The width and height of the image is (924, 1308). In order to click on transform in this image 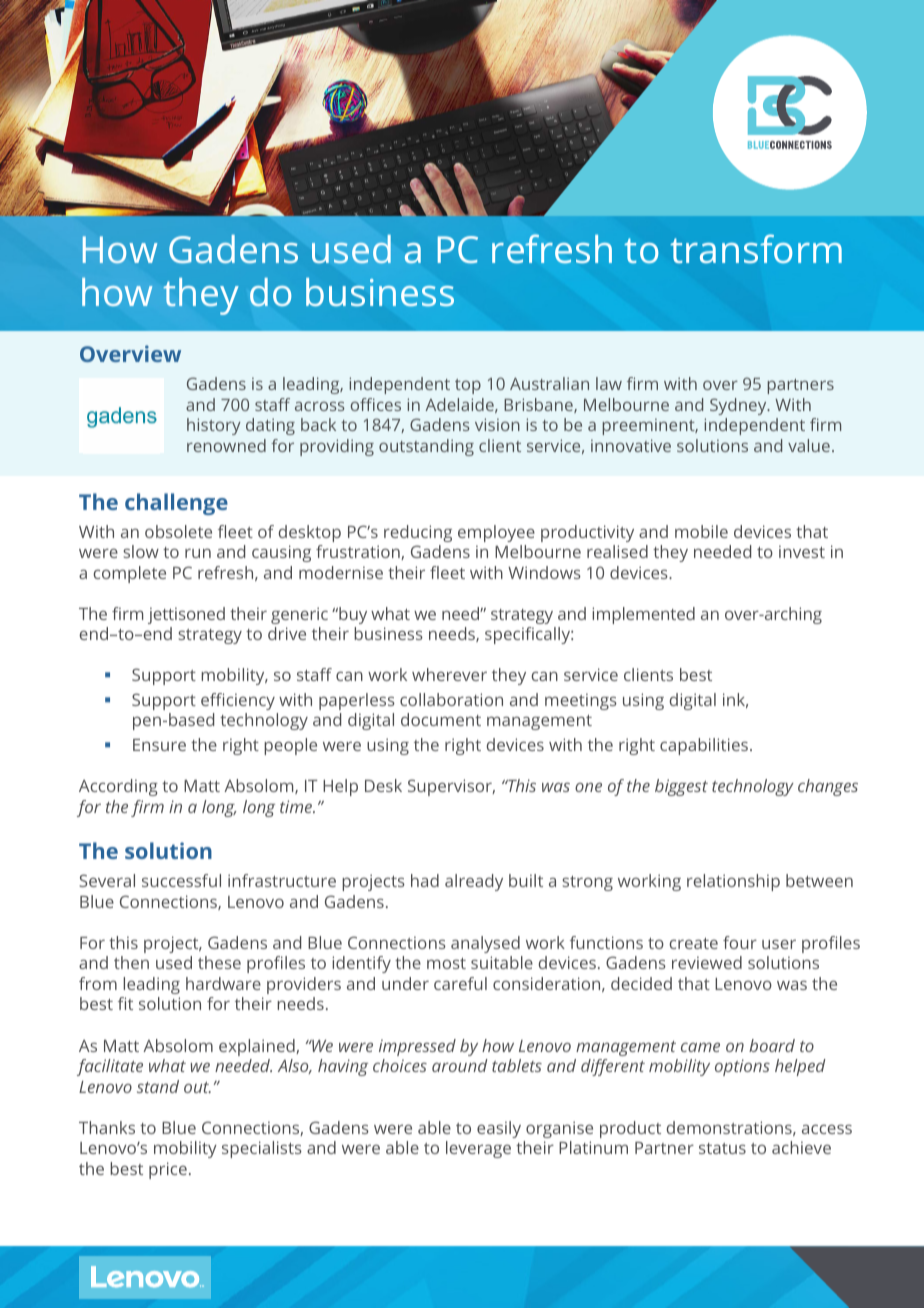, I will do `click(756, 248)`.
